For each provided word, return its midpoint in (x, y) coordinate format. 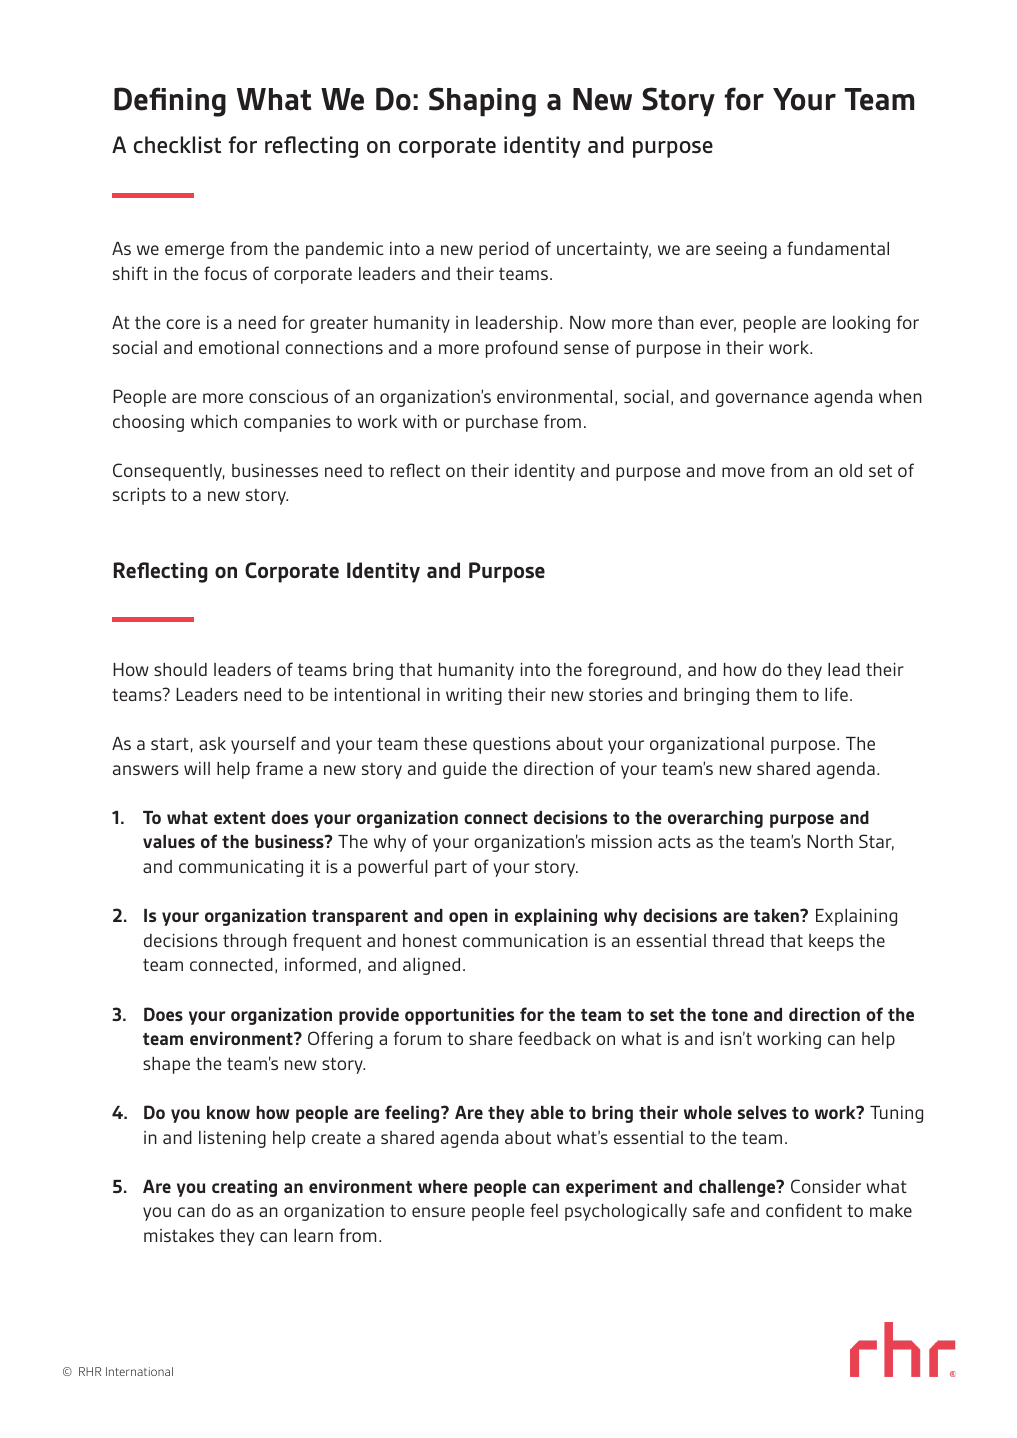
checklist (177, 145)
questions (512, 745)
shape (166, 1065)
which (214, 421)
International (139, 1371)
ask (212, 743)
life (836, 694)
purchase (502, 423)
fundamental (838, 248)
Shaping (482, 102)
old (850, 470)
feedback (554, 1038)
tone (729, 1015)
